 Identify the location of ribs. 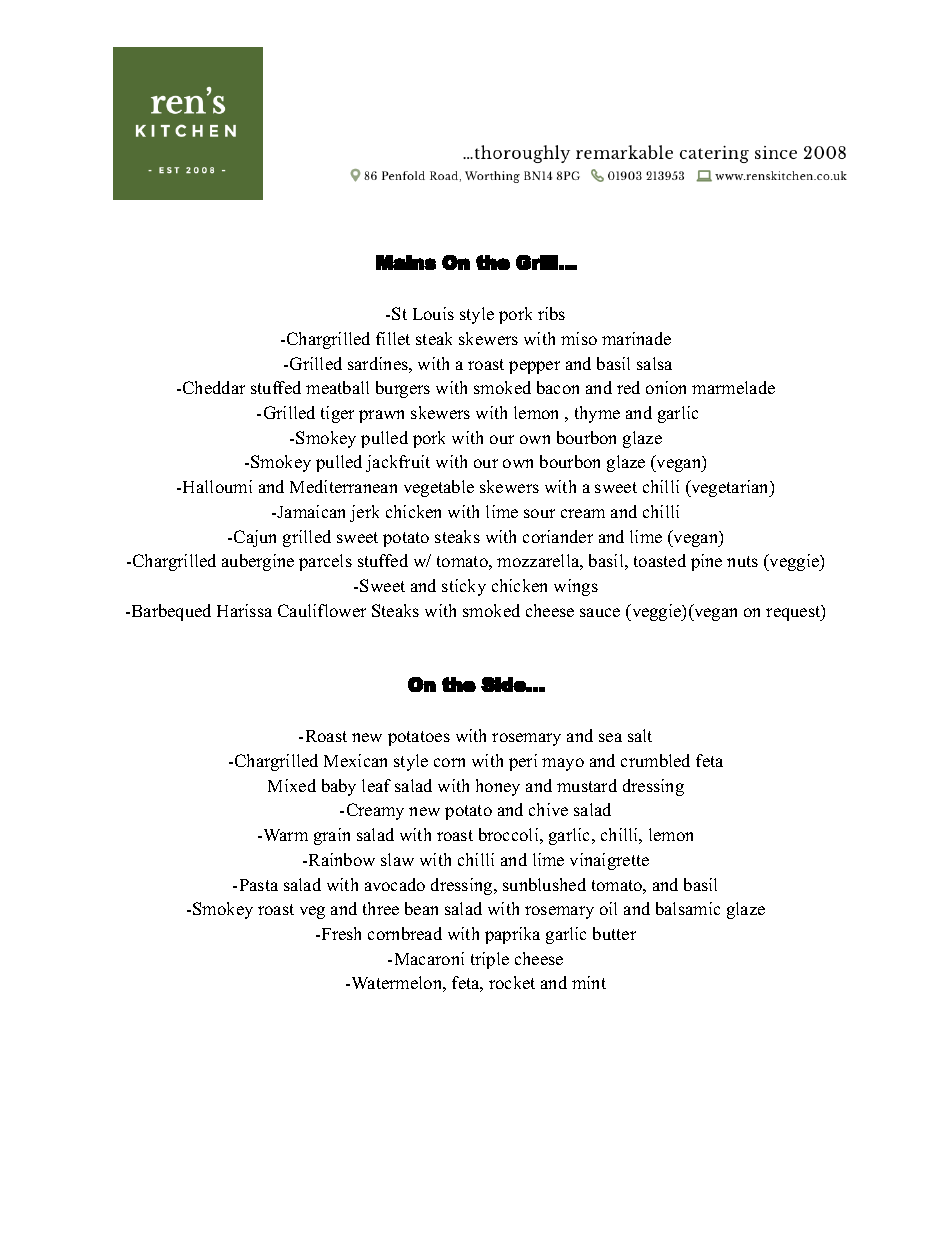
(551, 313).
